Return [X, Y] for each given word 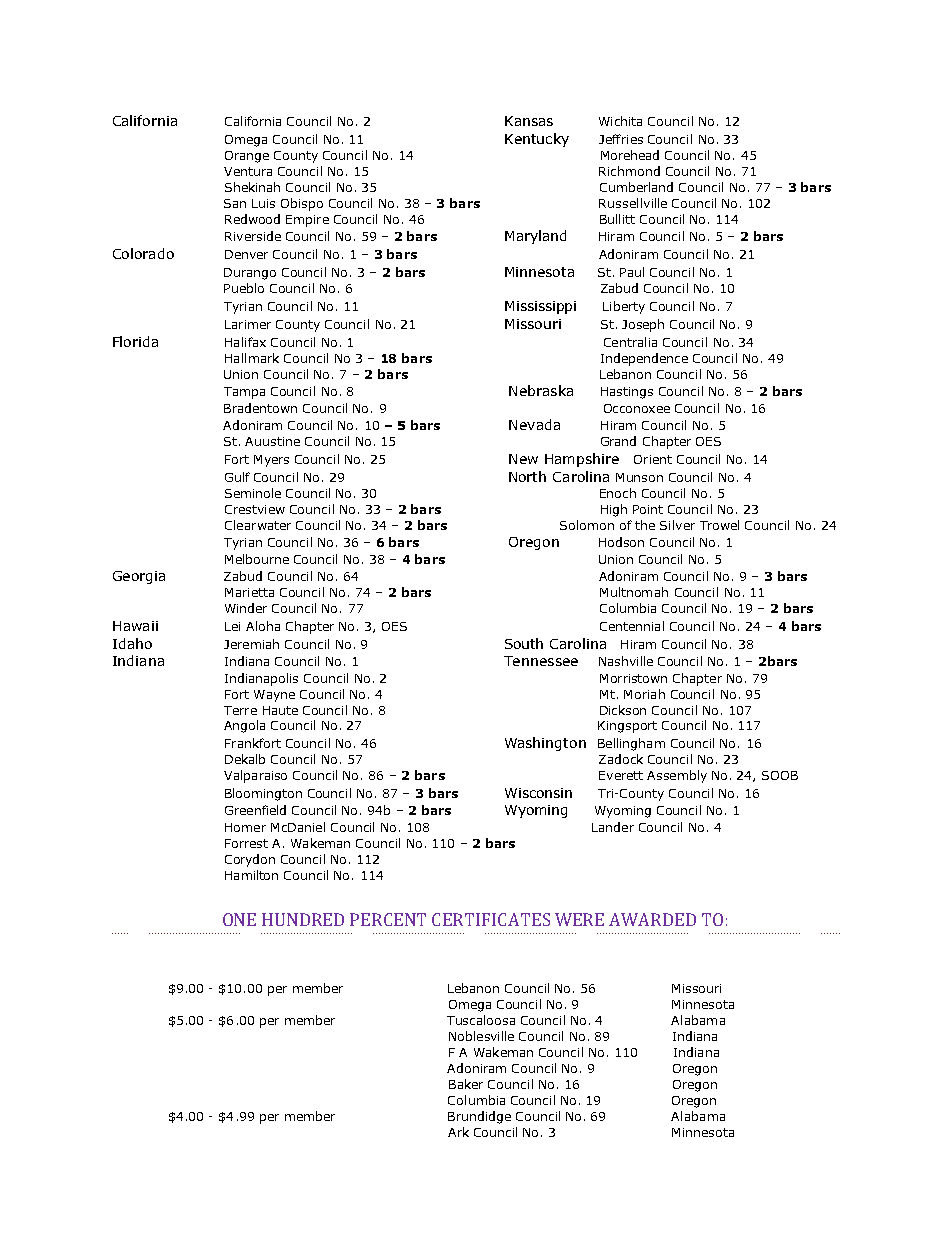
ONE [239, 919]
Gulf [237, 477]
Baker [466, 1084]
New [523, 459]
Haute [280, 710]
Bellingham [631, 744]
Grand [618, 441]
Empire [307, 221]
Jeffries [621, 139]
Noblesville [481, 1036]
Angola [244, 726]
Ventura [248, 171]
